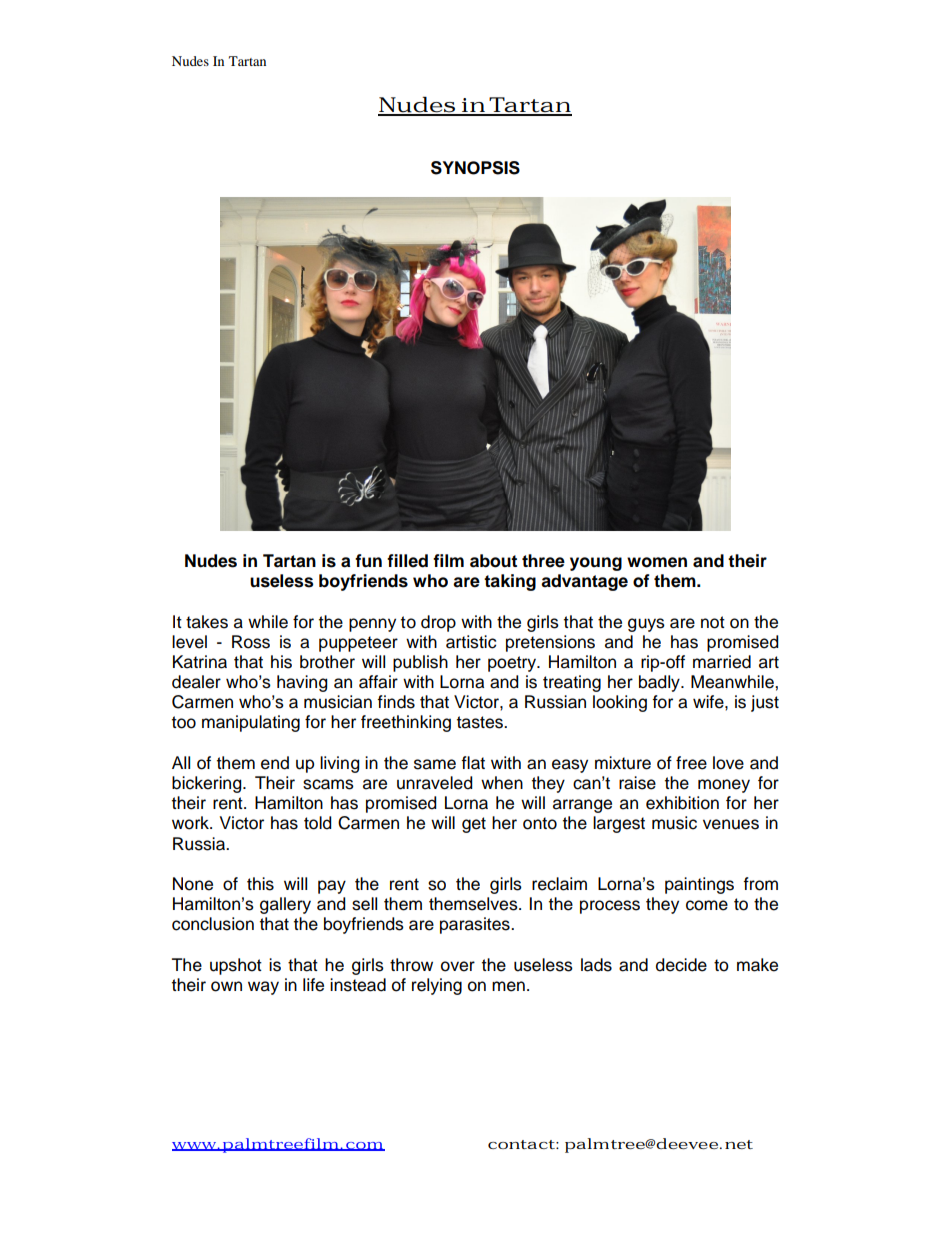 The width and height of the page is (952, 1233). I want to click on upshot, so click(236, 966).
